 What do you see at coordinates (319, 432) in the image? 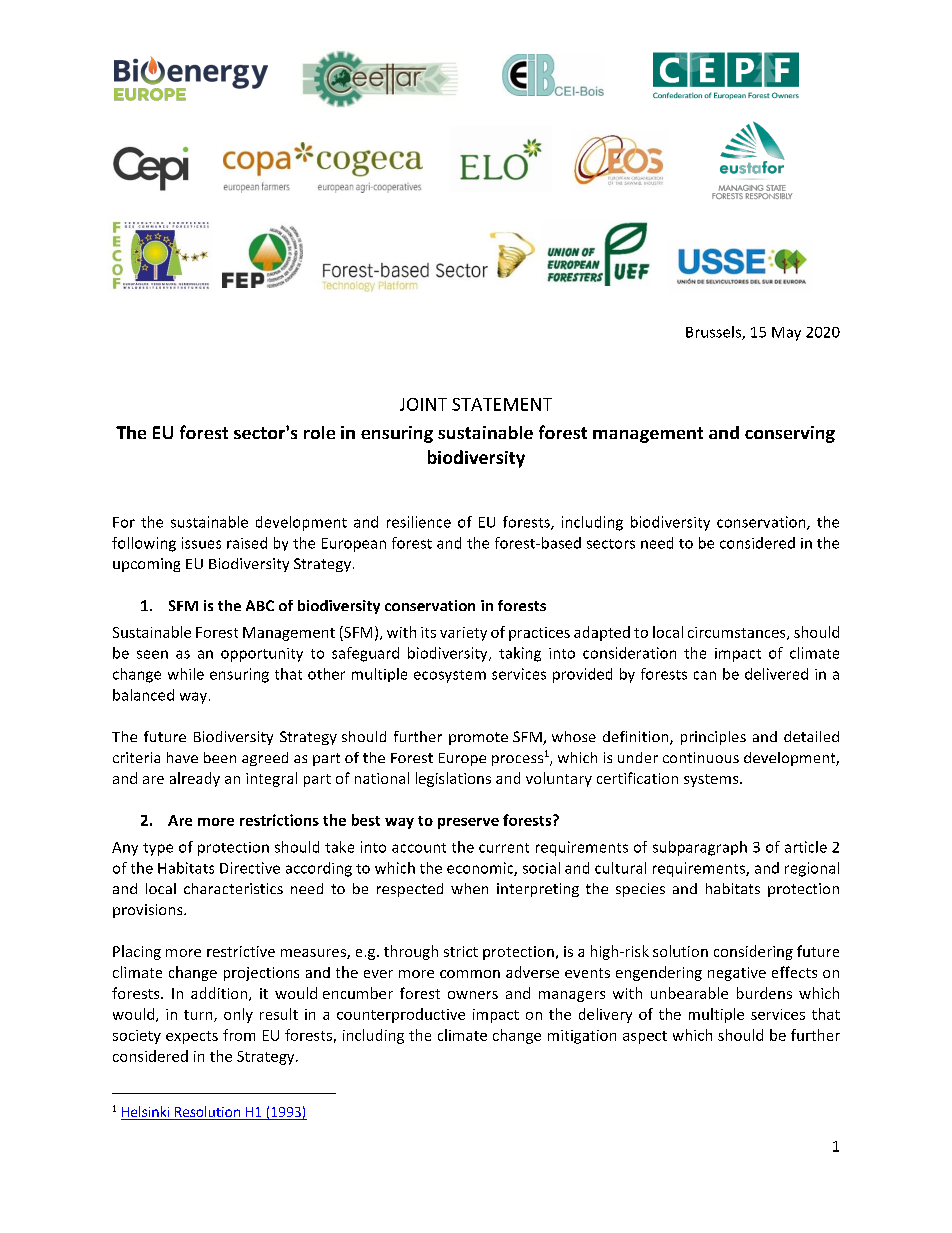
I see `role` at bounding box center [319, 432].
